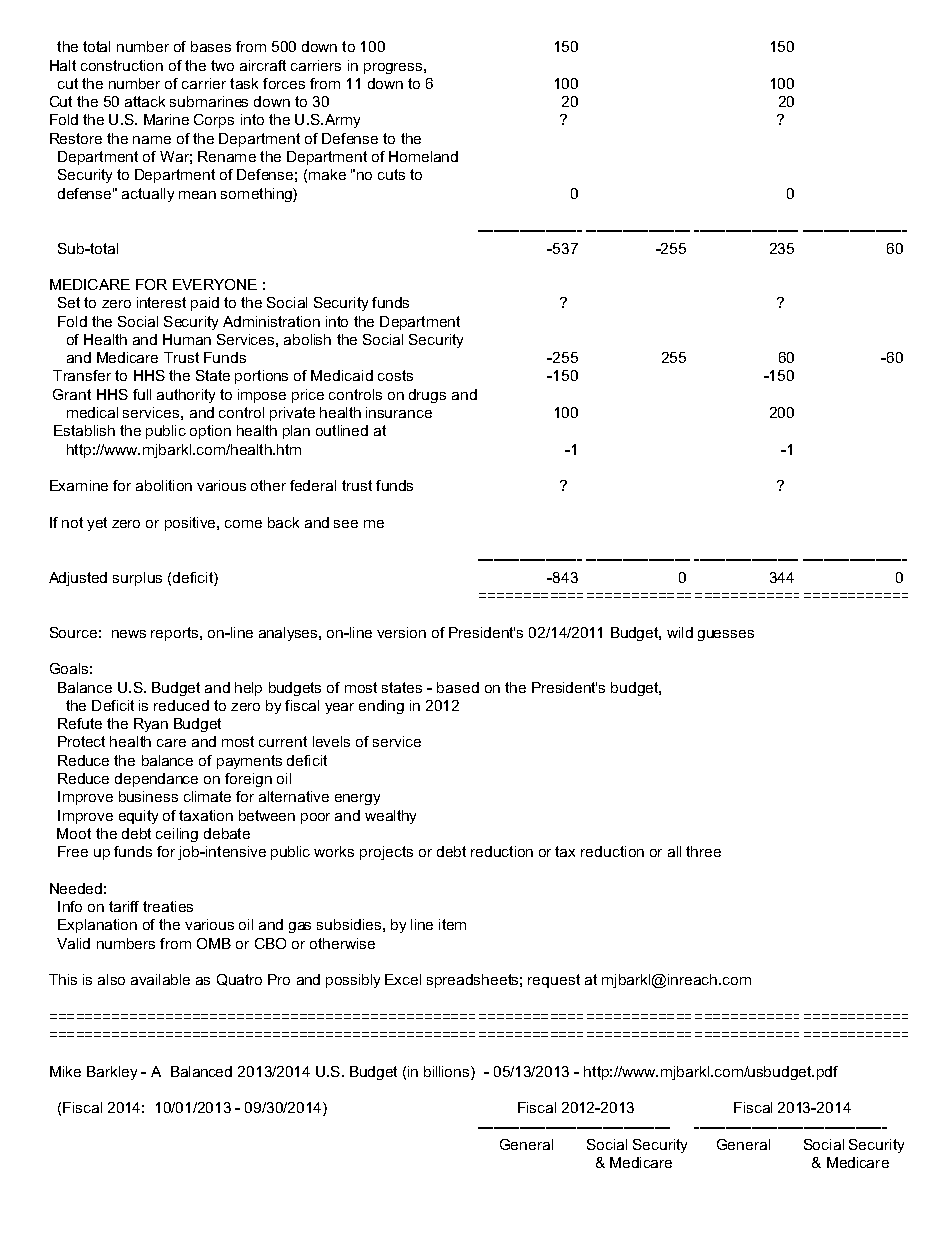 Image resolution: width=952 pixels, height=1233 pixels. What do you see at coordinates (142, 394) in the image?
I see `full` at bounding box center [142, 394].
